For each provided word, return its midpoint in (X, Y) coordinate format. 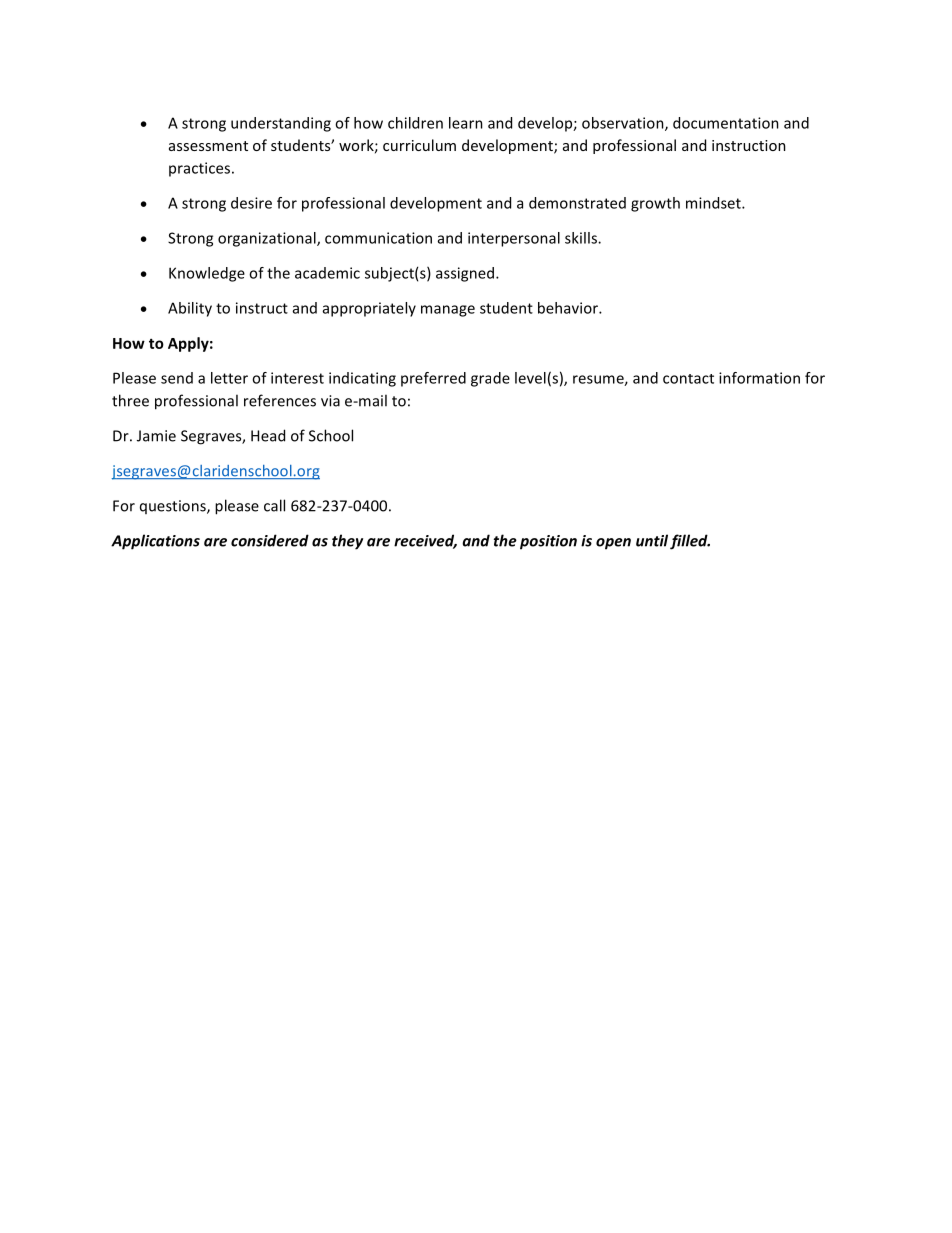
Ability (190, 309)
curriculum (419, 145)
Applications (155, 542)
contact (688, 379)
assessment (208, 146)
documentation (726, 123)
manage (448, 311)
